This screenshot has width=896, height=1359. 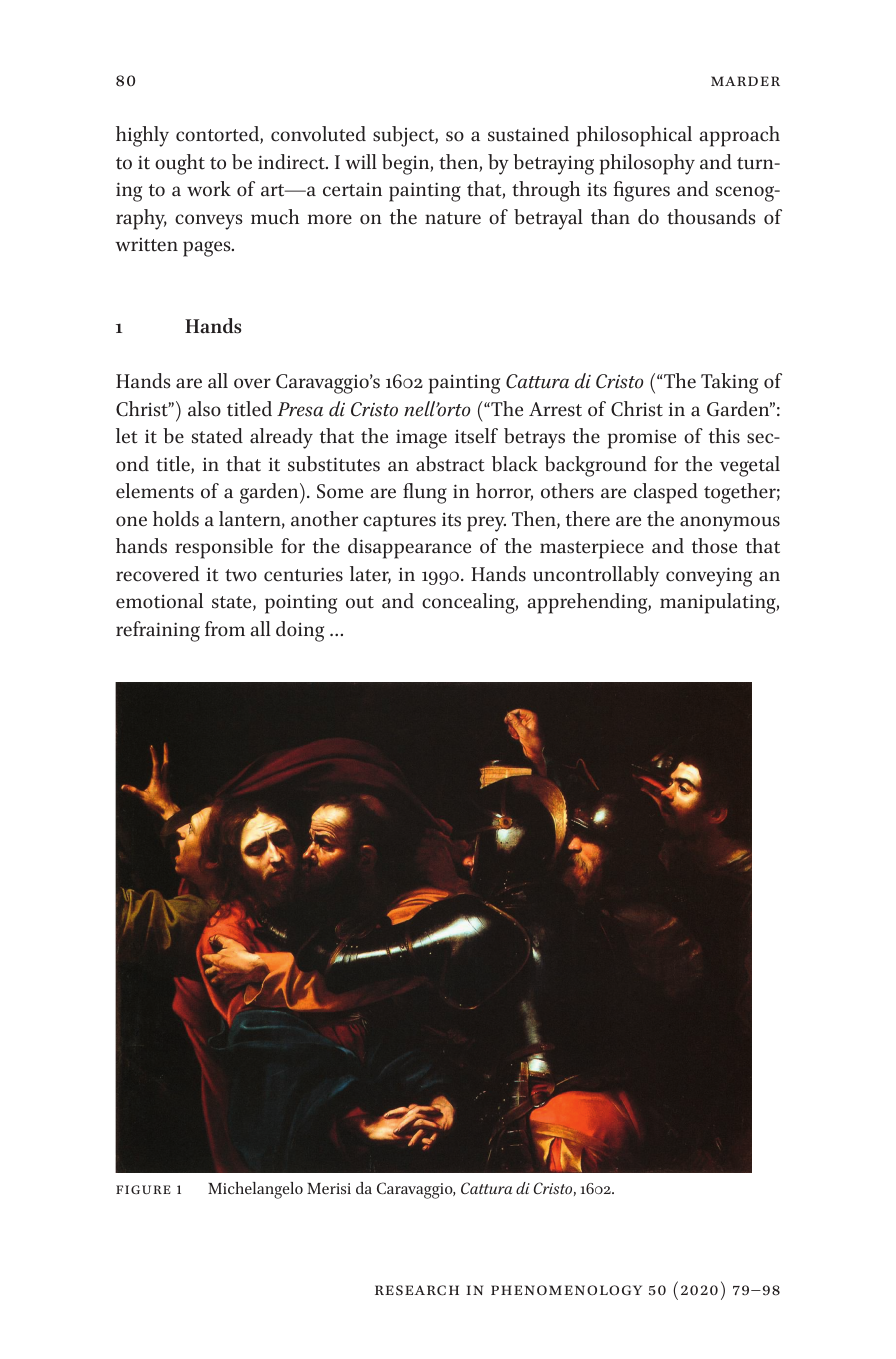 What do you see at coordinates (642, 439) in the screenshot?
I see `promise` at bounding box center [642, 439].
